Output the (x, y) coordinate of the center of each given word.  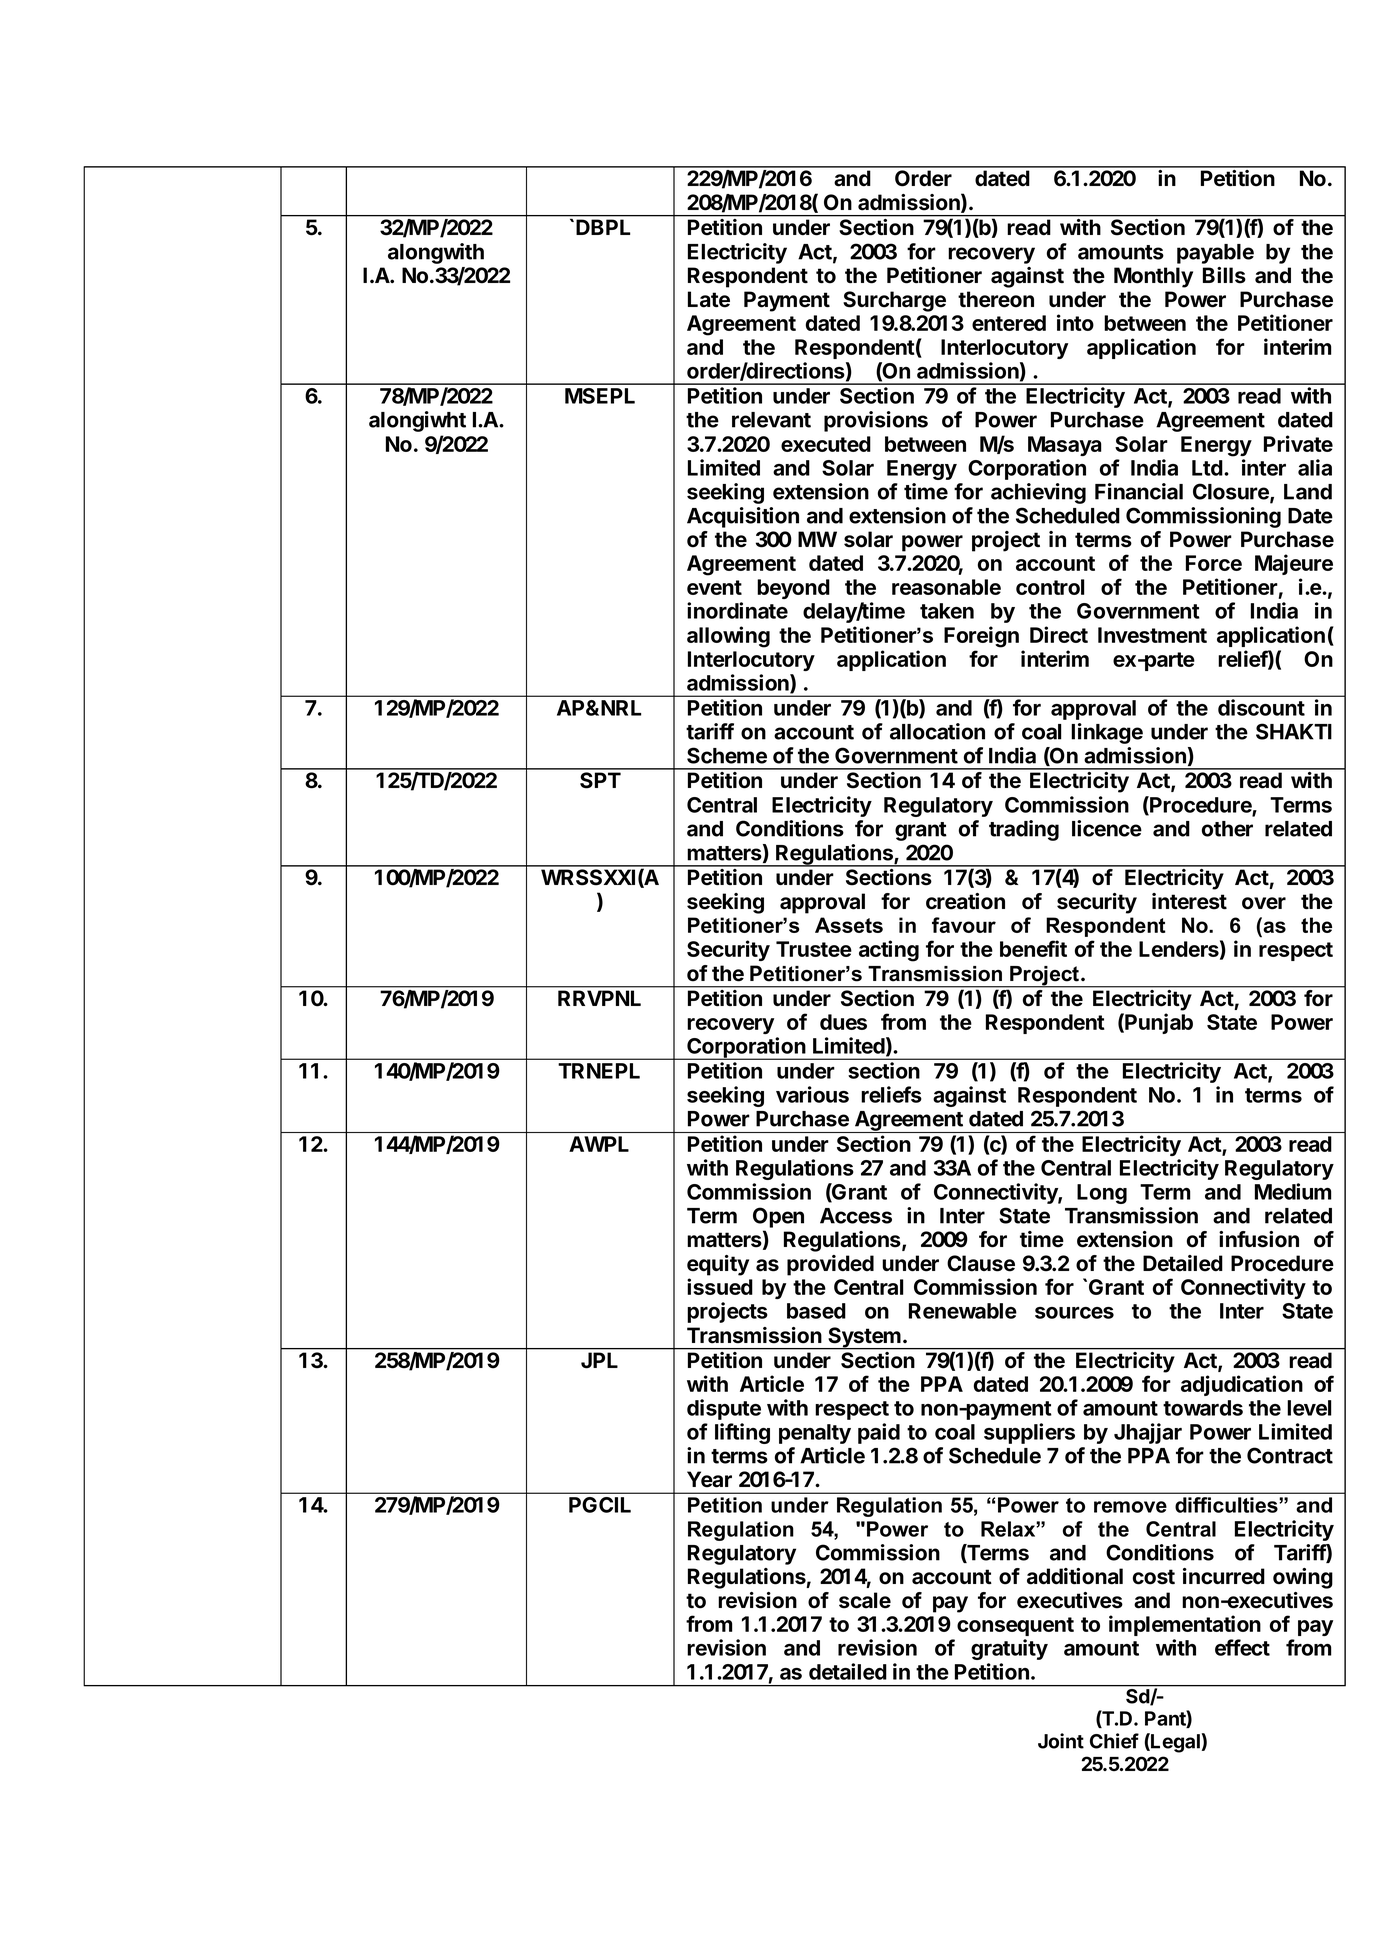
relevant (771, 420)
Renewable (963, 1311)
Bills (1224, 275)
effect (1242, 1647)
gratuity (1009, 1649)
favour (964, 925)
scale (865, 1600)
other (1227, 829)
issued (720, 1286)
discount (1261, 707)
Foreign (981, 637)
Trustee (814, 949)
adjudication (1242, 1385)
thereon (996, 299)
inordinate (737, 610)
